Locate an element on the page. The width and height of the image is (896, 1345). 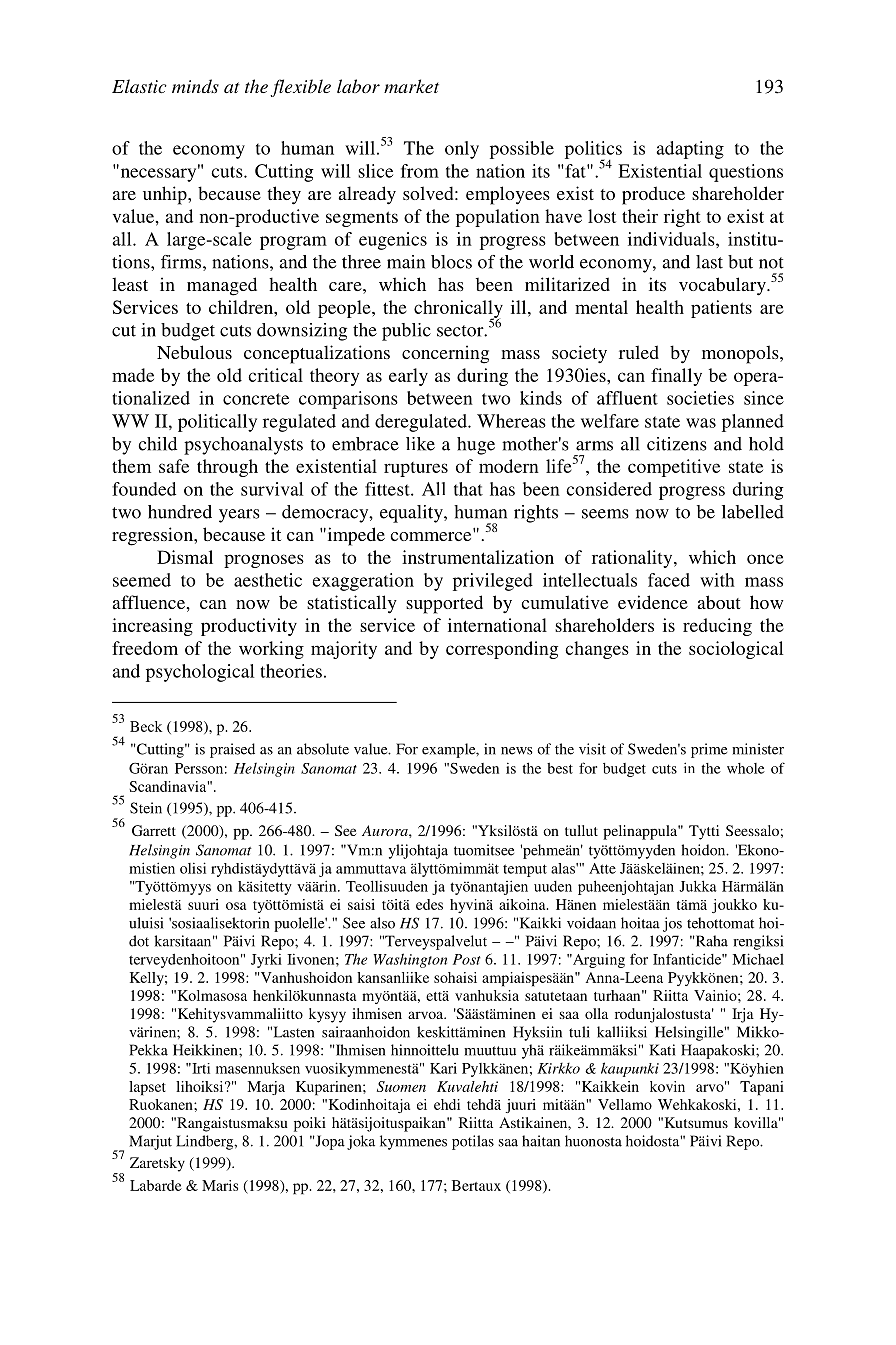
productivity is located at coordinates (249, 627).
